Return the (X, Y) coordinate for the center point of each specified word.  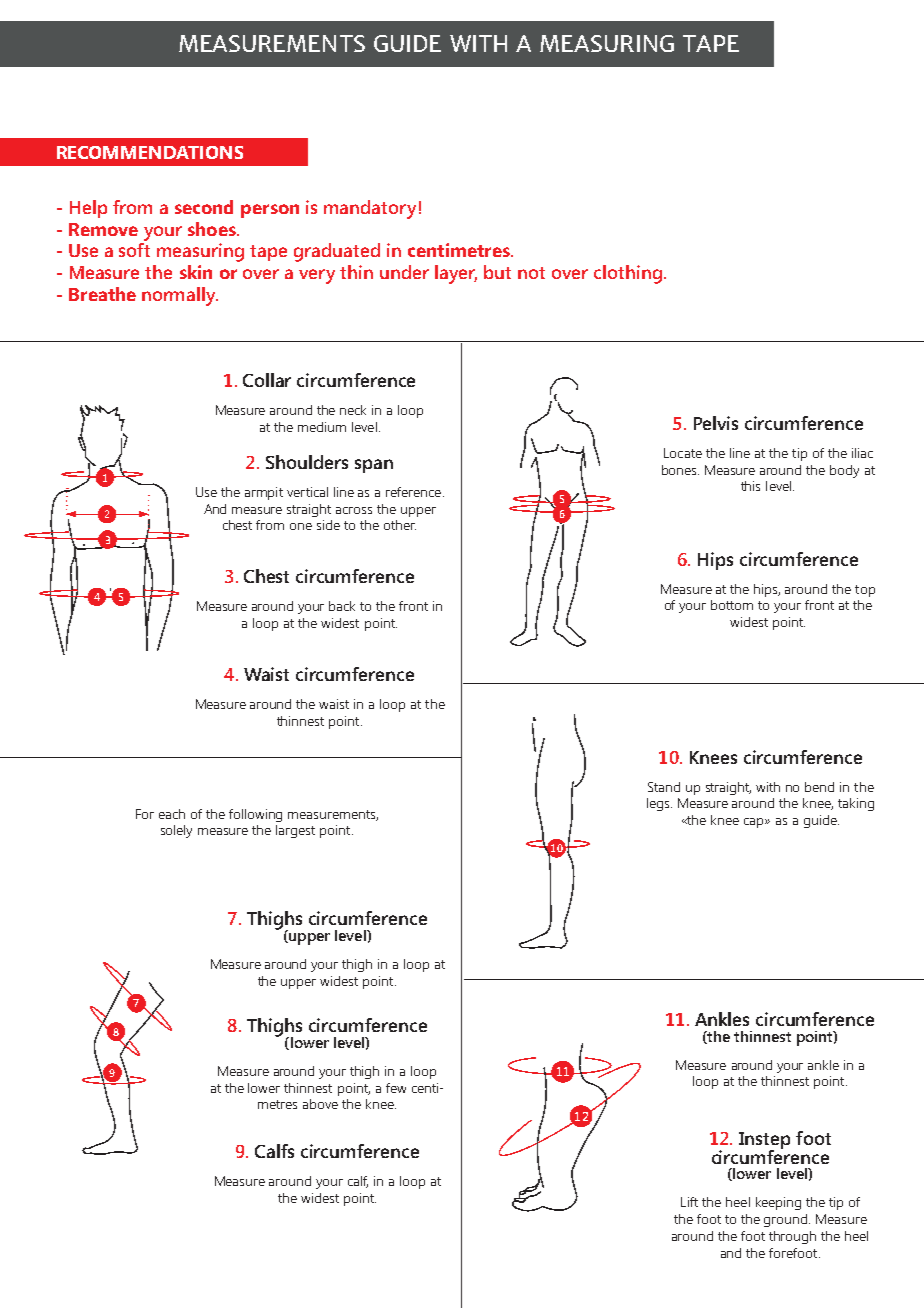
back (342, 606)
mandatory (370, 209)
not (531, 273)
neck (353, 410)
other (400, 525)
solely (176, 831)
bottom (732, 605)
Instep (764, 1142)
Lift (689, 1202)
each (172, 814)
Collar (267, 380)
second (204, 207)
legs (659, 804)
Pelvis (716, 423)
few (396, 1088)
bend (819, 787)
